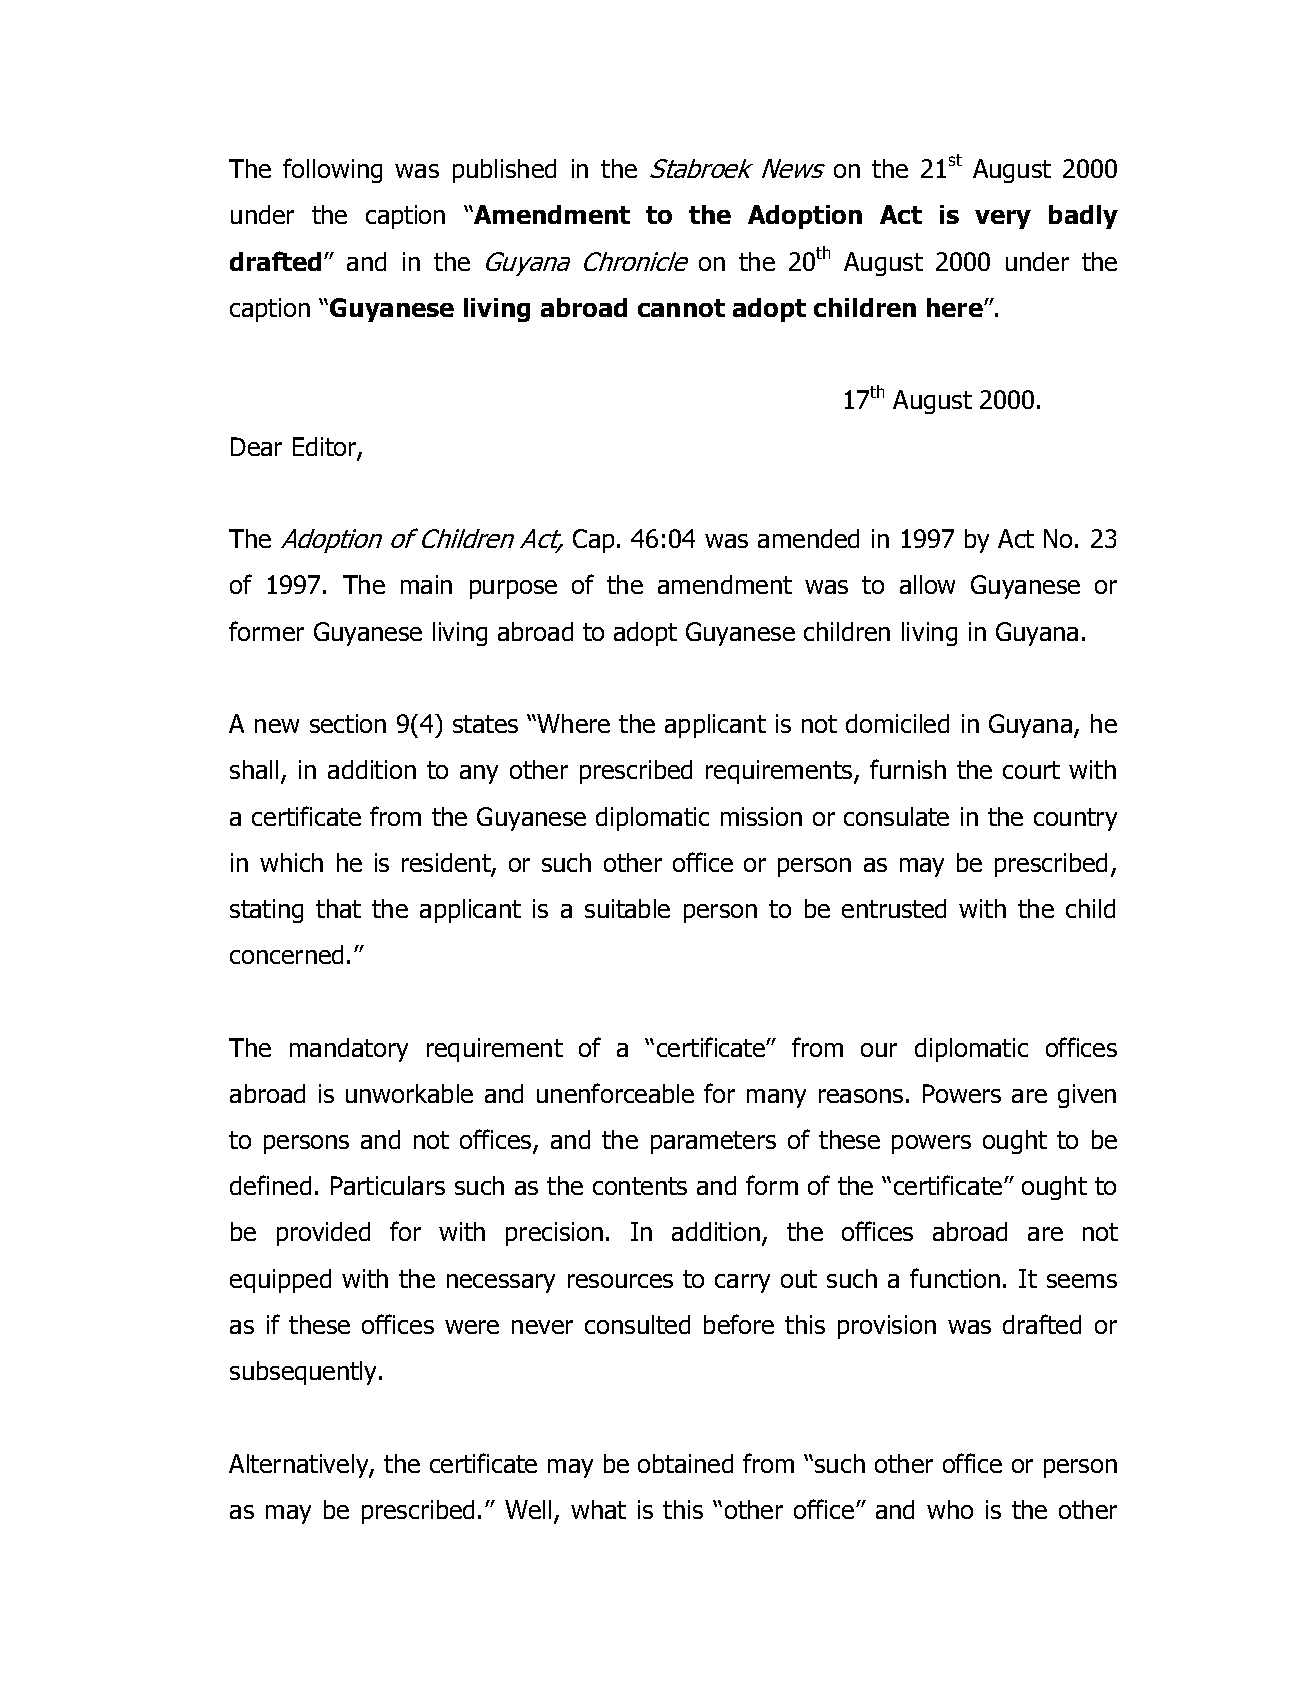 Image resolution: width=1302 pixels, height=1685 pixels. I want to click on obtained, so click(685, 1463).
